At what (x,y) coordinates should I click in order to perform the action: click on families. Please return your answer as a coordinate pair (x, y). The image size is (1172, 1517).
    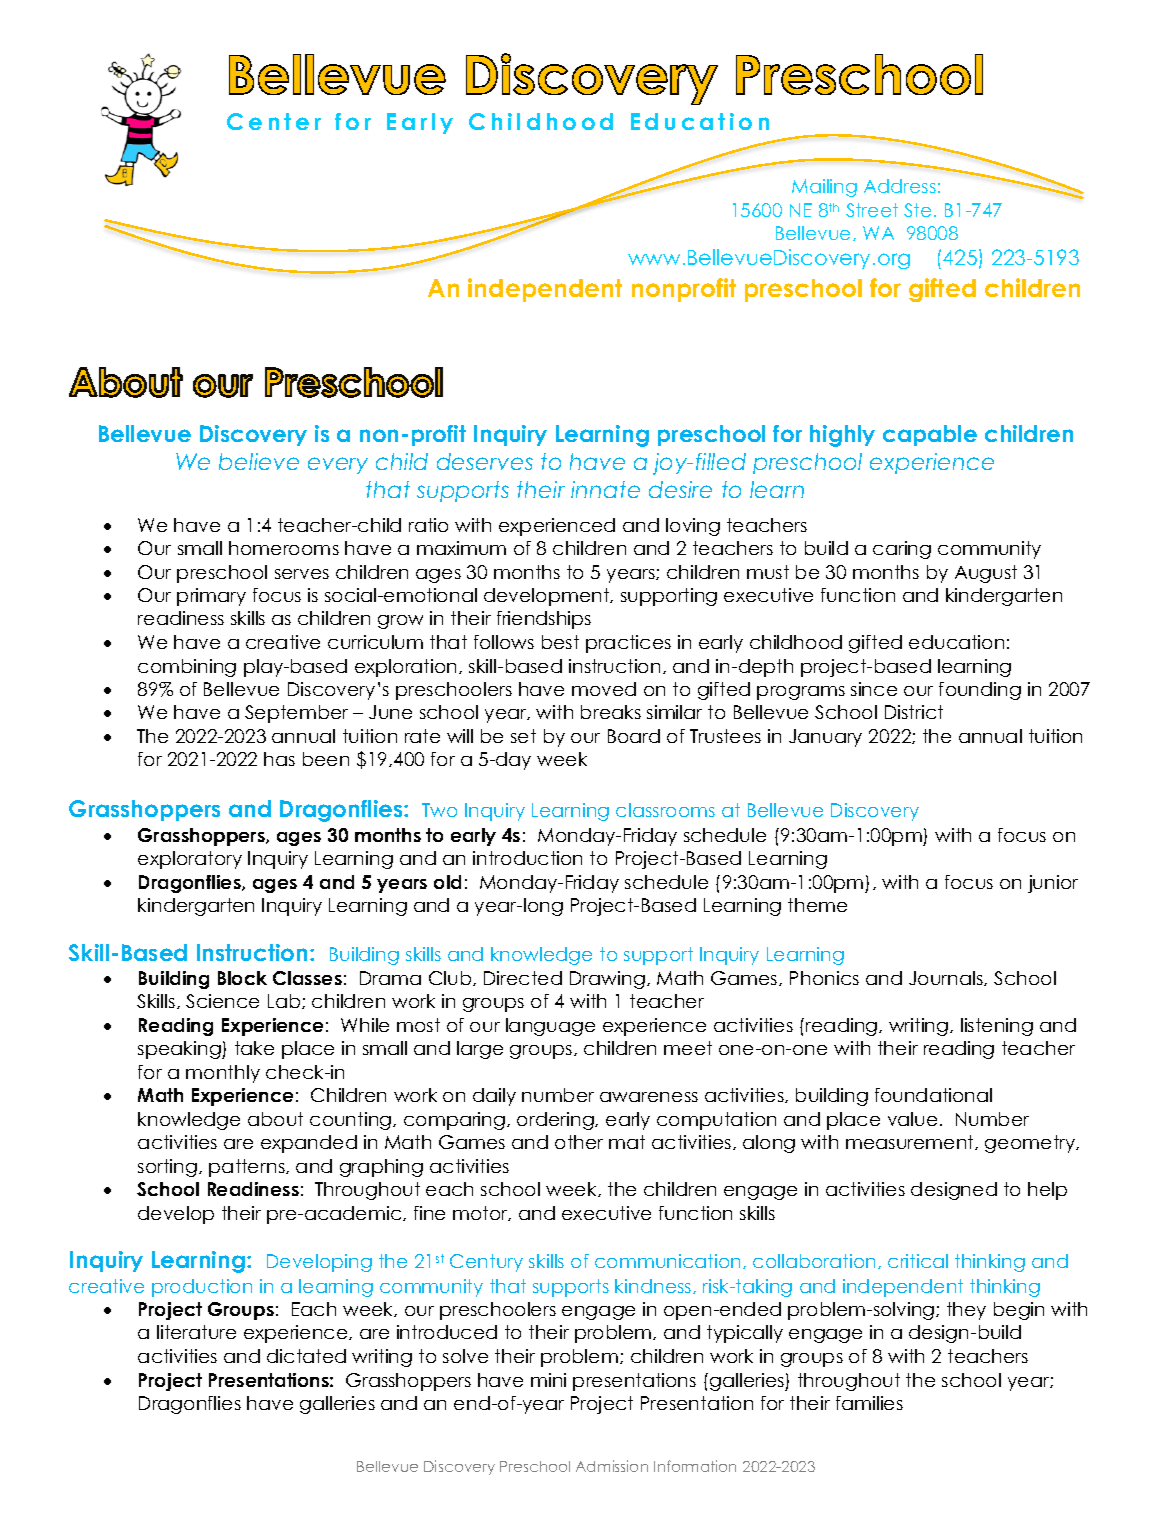
    Looking at the image, I should click on (869, 1403).
